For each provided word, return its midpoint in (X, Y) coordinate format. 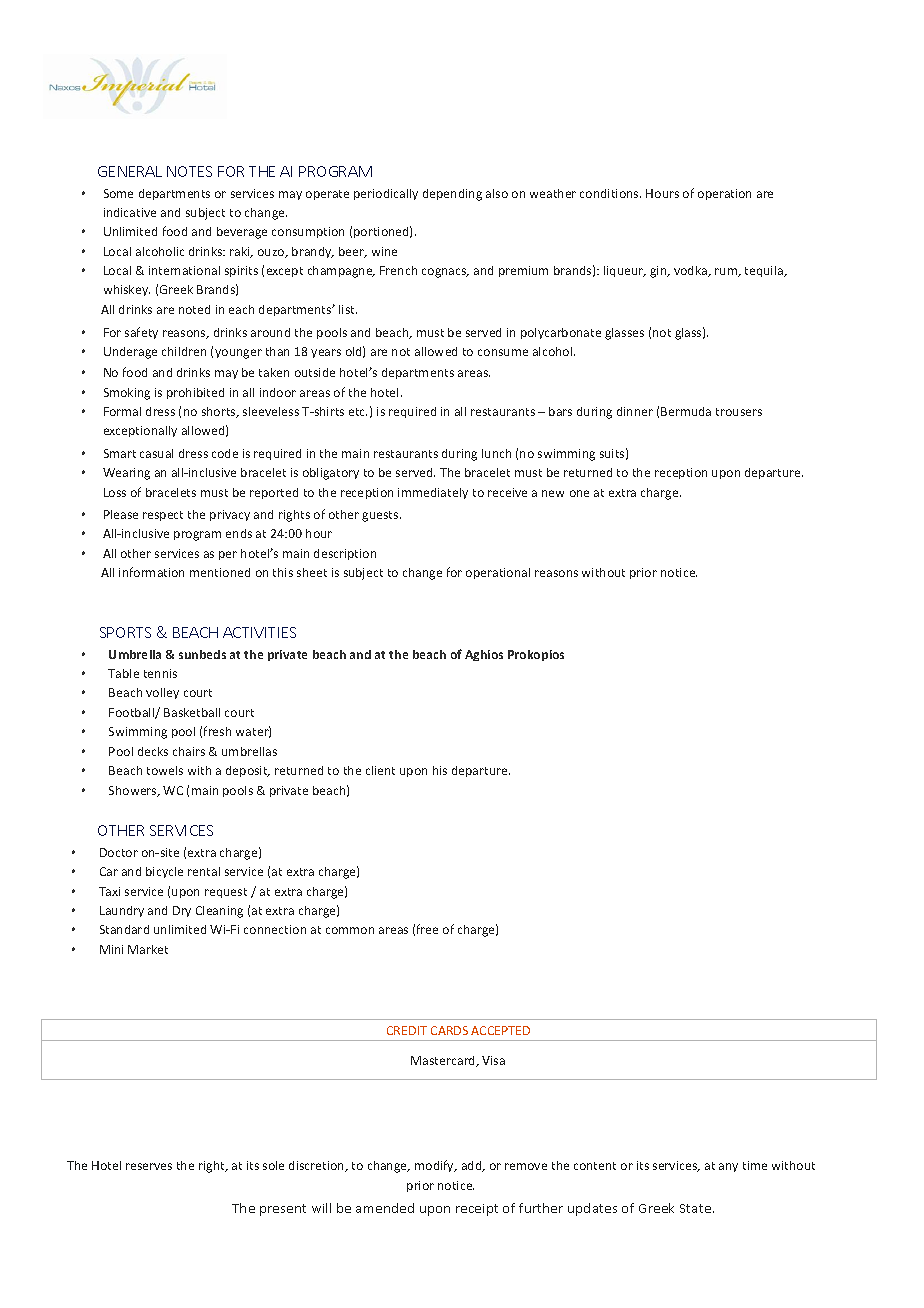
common (350, 930)
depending (452, 195)
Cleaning (219, 912)
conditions (610, 193)
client (380, 770)
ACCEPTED (500, 1030)
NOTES (189, 171)
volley (162, 693)
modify (435, 1166)
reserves (149, 1166)
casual (156, 453)
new (553, 493)
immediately (433, 493)
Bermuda (686, 411)
